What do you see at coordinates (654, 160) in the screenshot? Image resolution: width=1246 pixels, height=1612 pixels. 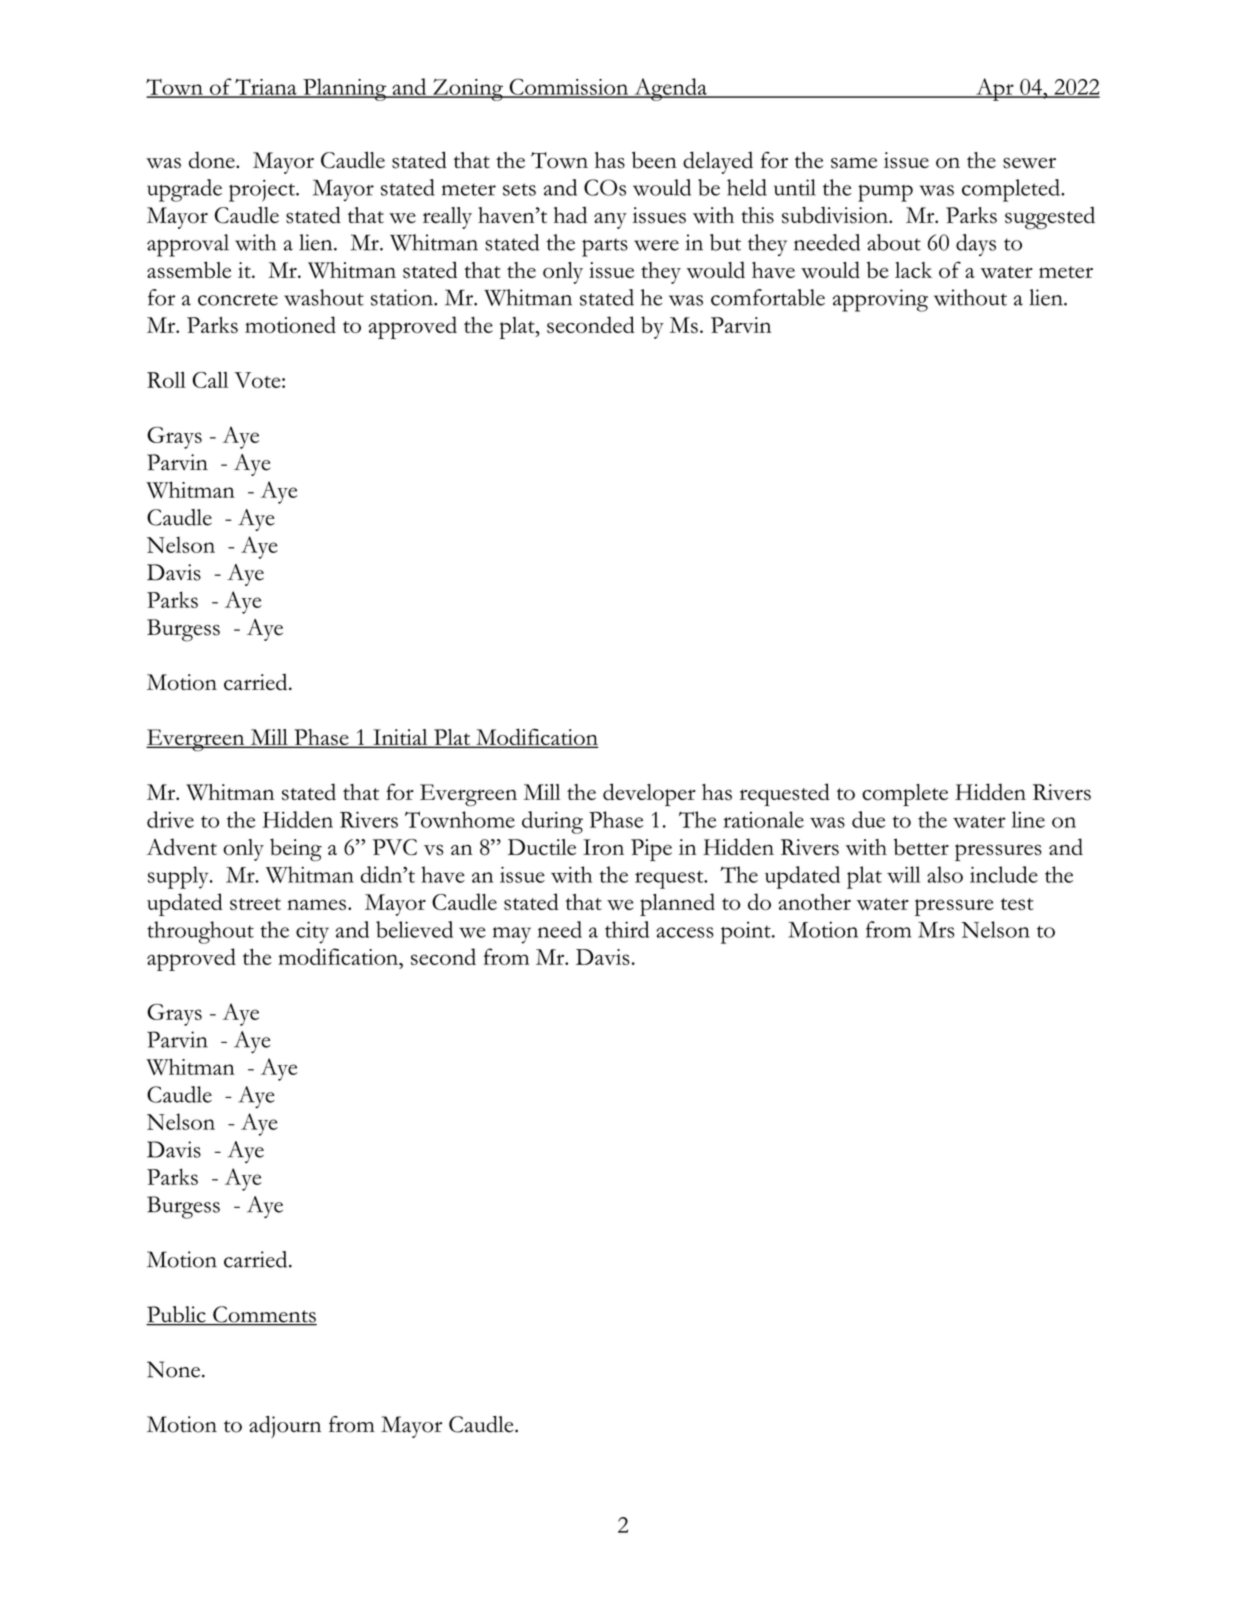 I see `been` at bounding box center [654, 160].
